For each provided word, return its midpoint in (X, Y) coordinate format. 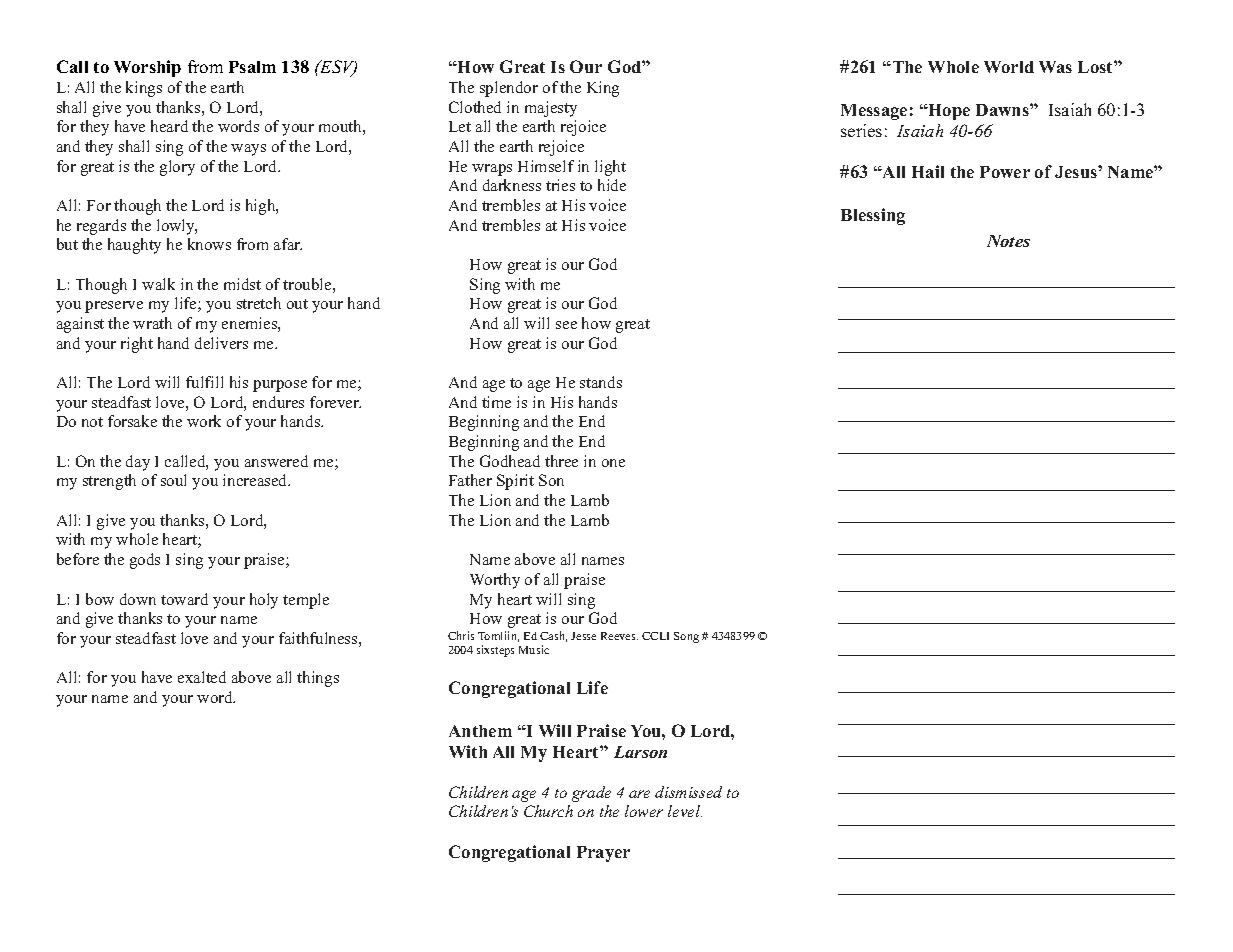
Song (686, 637)
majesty (551, 109)
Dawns (1003, 110)
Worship (147, 68)
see (566, 325)
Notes (1008, 241)
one (613, 463)
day (138, 463)
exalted (202, 677)
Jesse (583, 636)
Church (548, 811)
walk (158, 284)
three (561, 461)
